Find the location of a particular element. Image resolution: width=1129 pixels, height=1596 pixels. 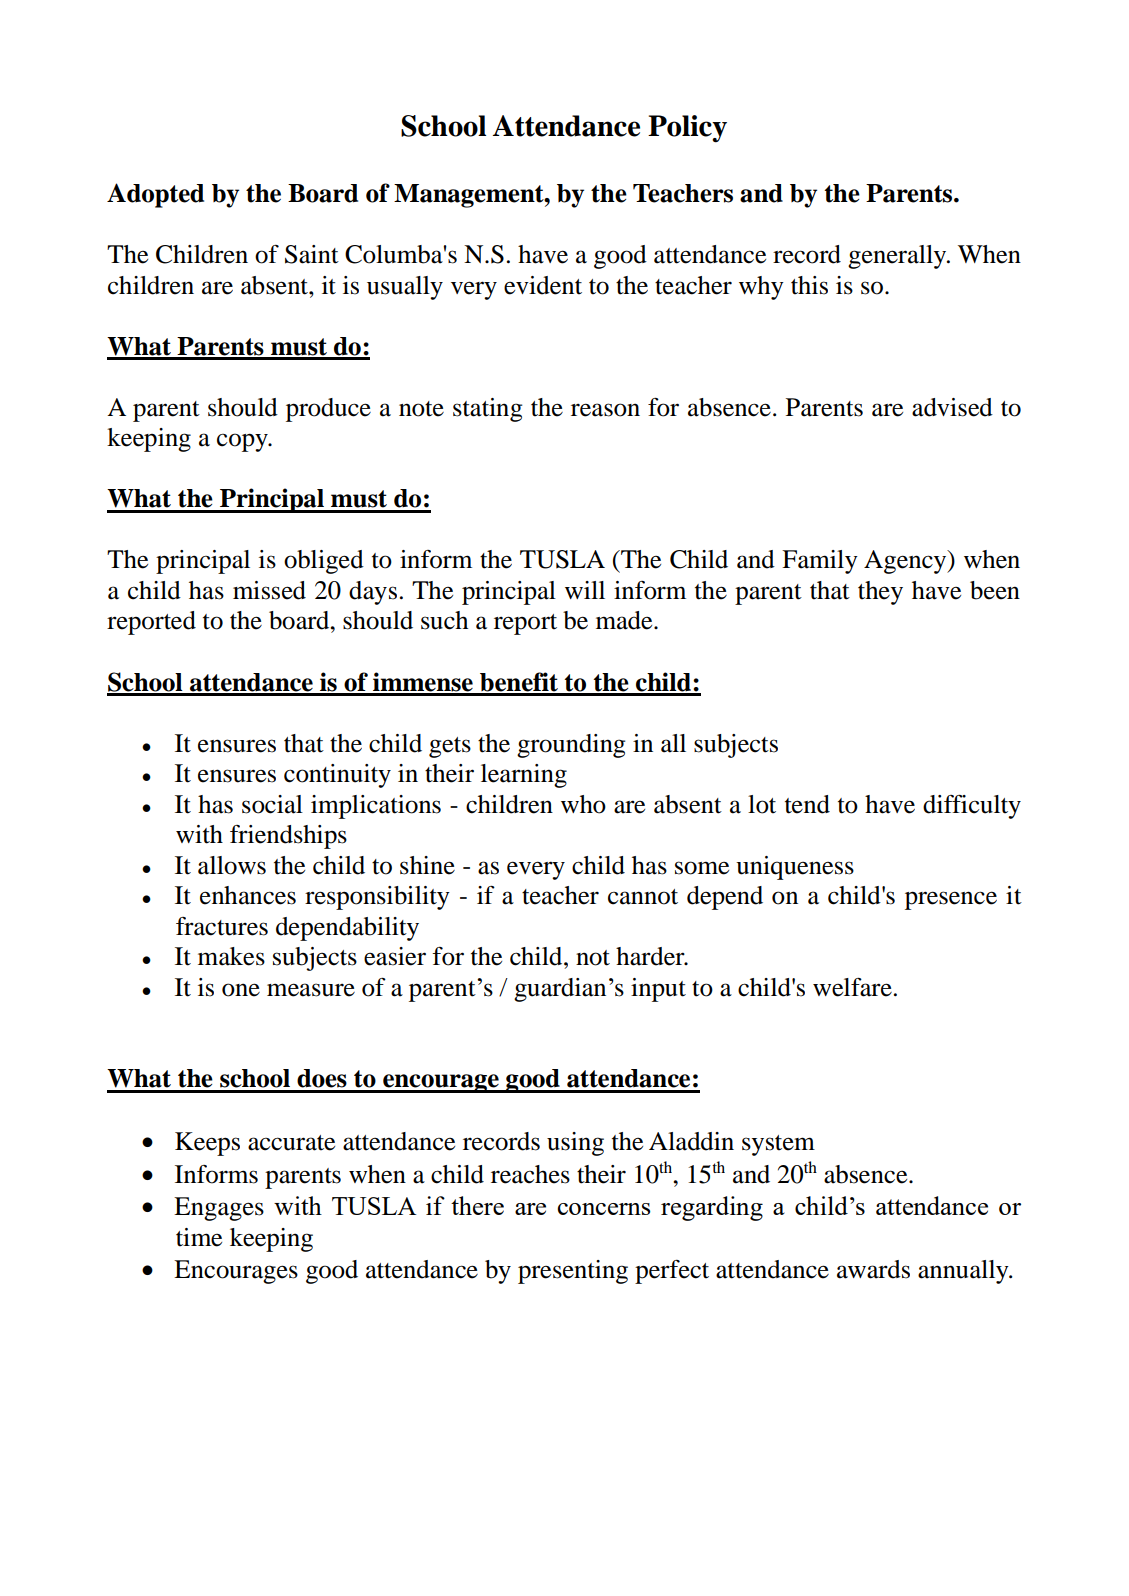

generally is located at coordinates (898, 257).
